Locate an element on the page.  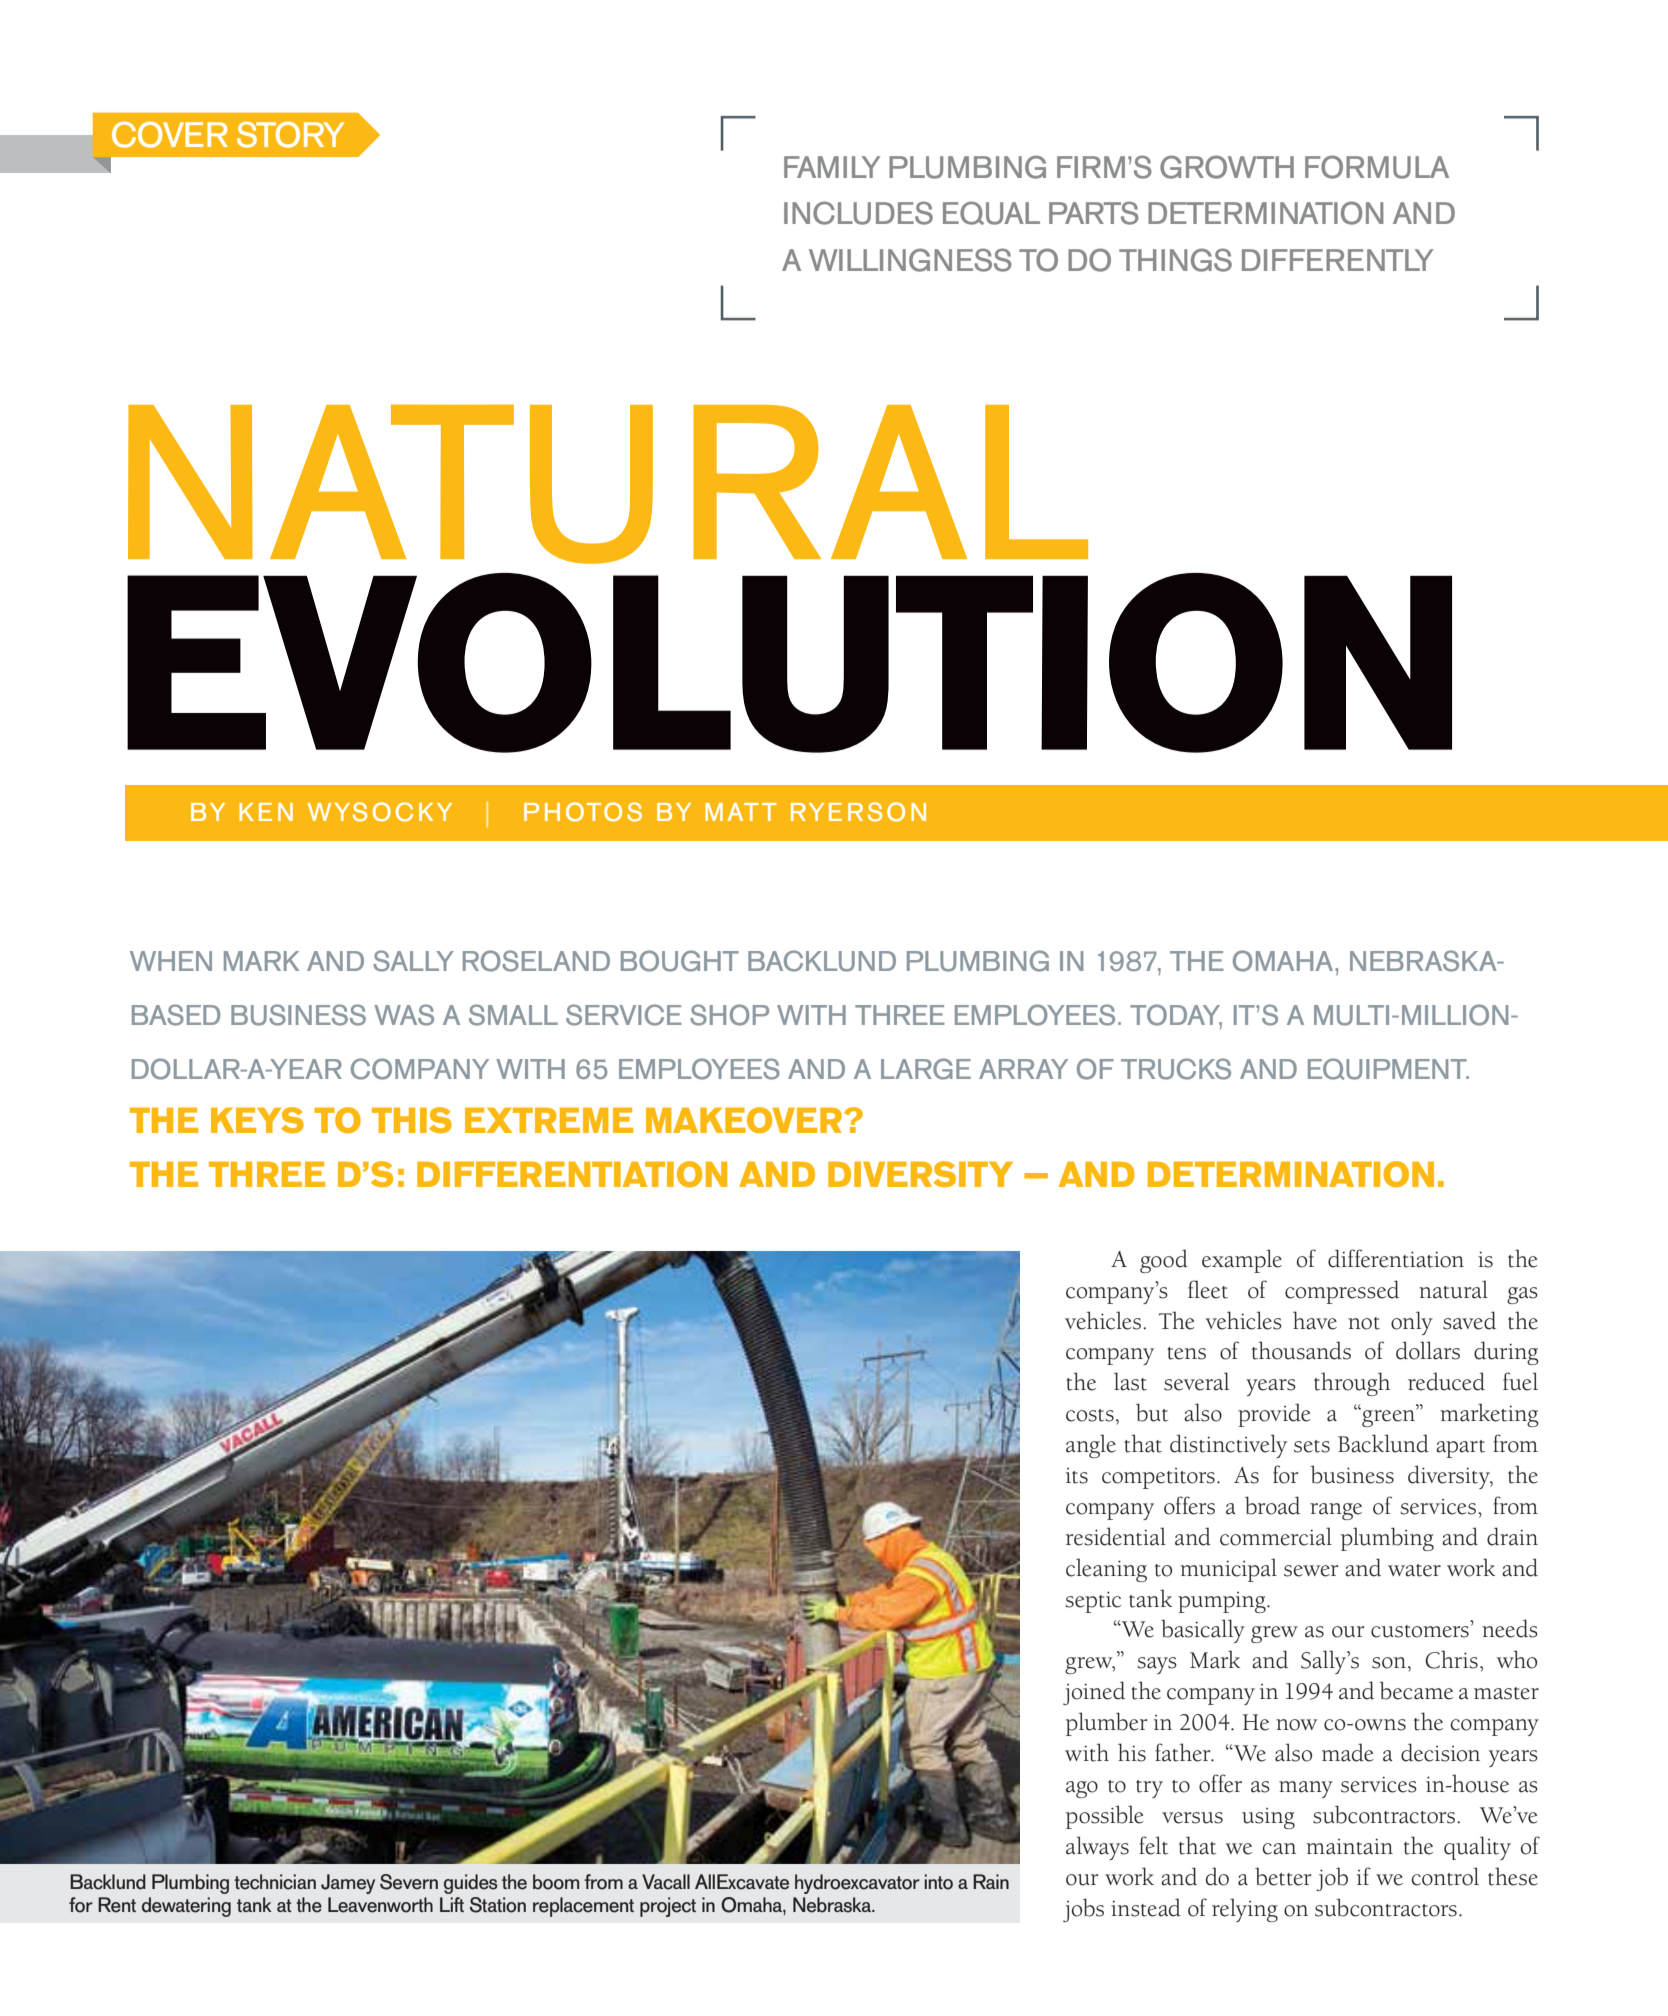
STORY is located at coordinates (290, 135).
